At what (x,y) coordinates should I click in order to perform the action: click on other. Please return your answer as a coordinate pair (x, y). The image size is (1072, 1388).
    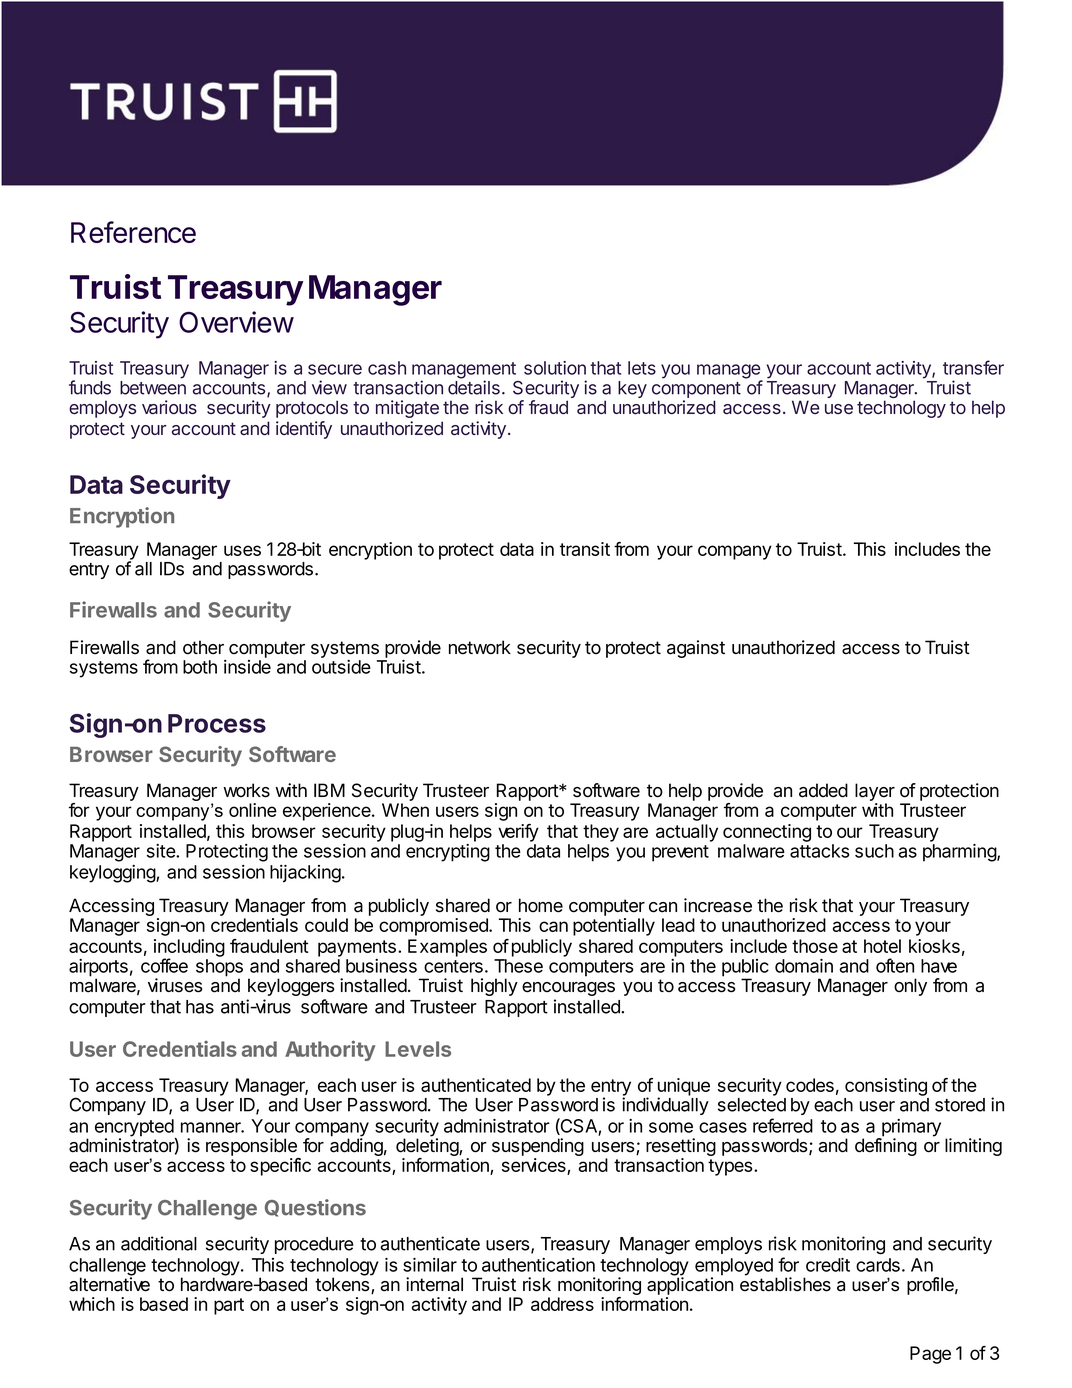
    Looking at the image, I should click on (203, 647).
